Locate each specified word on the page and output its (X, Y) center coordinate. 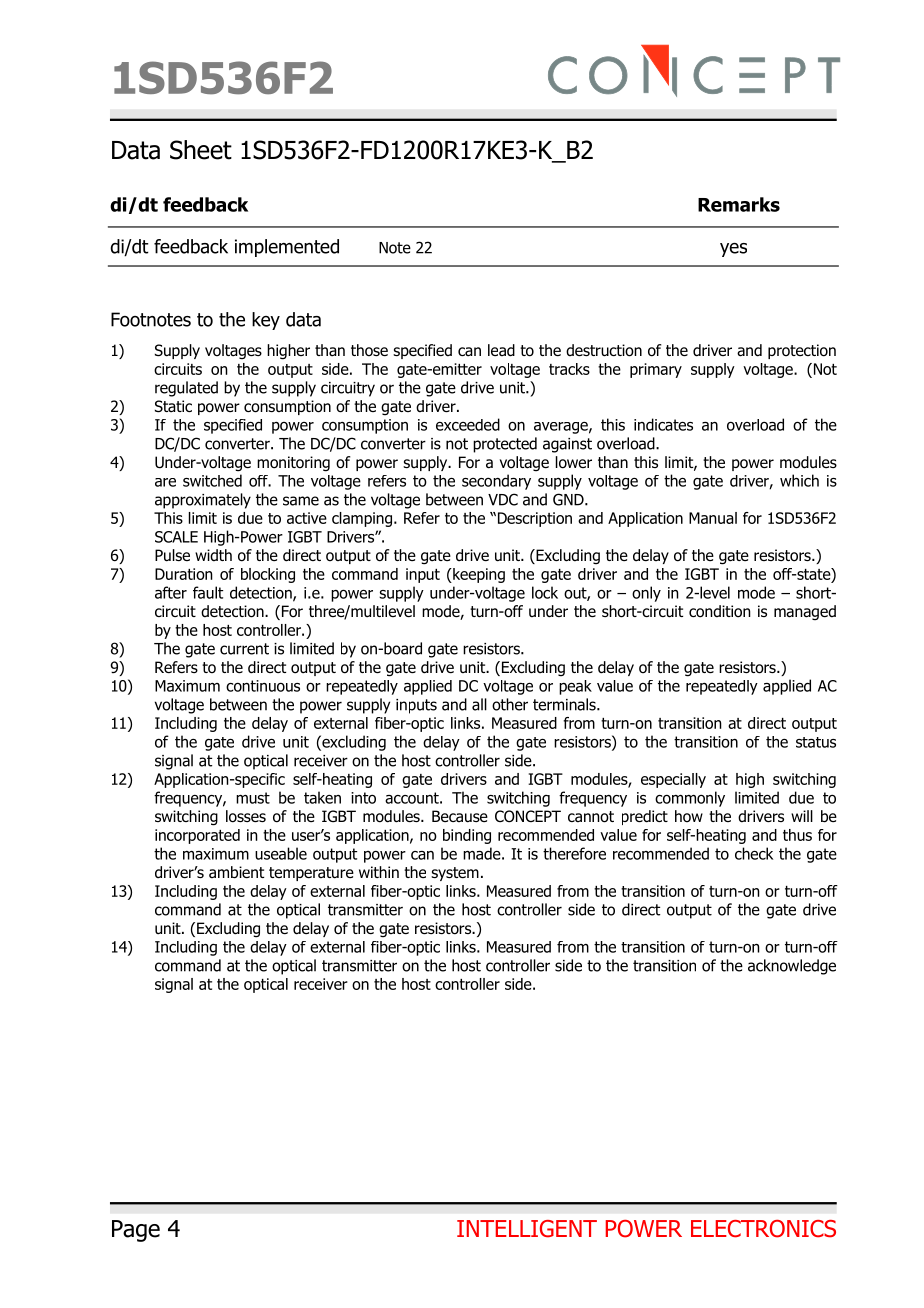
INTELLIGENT (527, 1229)
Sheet (201, 150)
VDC (503, 499)
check (754, 853)
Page (136, 1231)
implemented (287, 248)
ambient (236, 872)
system (455, 874)
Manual (713, 518)
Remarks (739, 204)
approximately (203, 501)
